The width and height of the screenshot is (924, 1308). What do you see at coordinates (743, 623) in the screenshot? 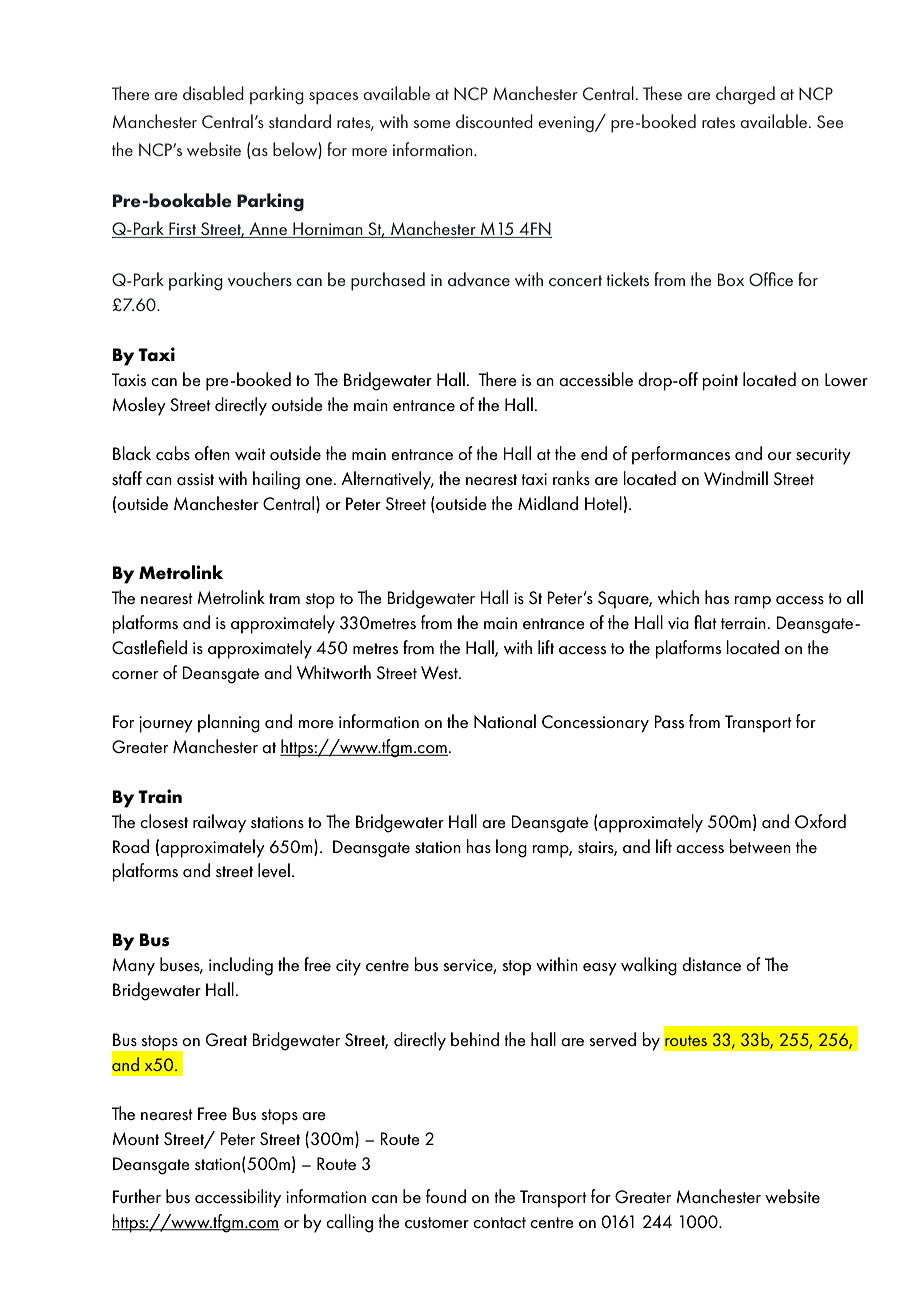
I see `terrain` at bounding box center [743, 623].
